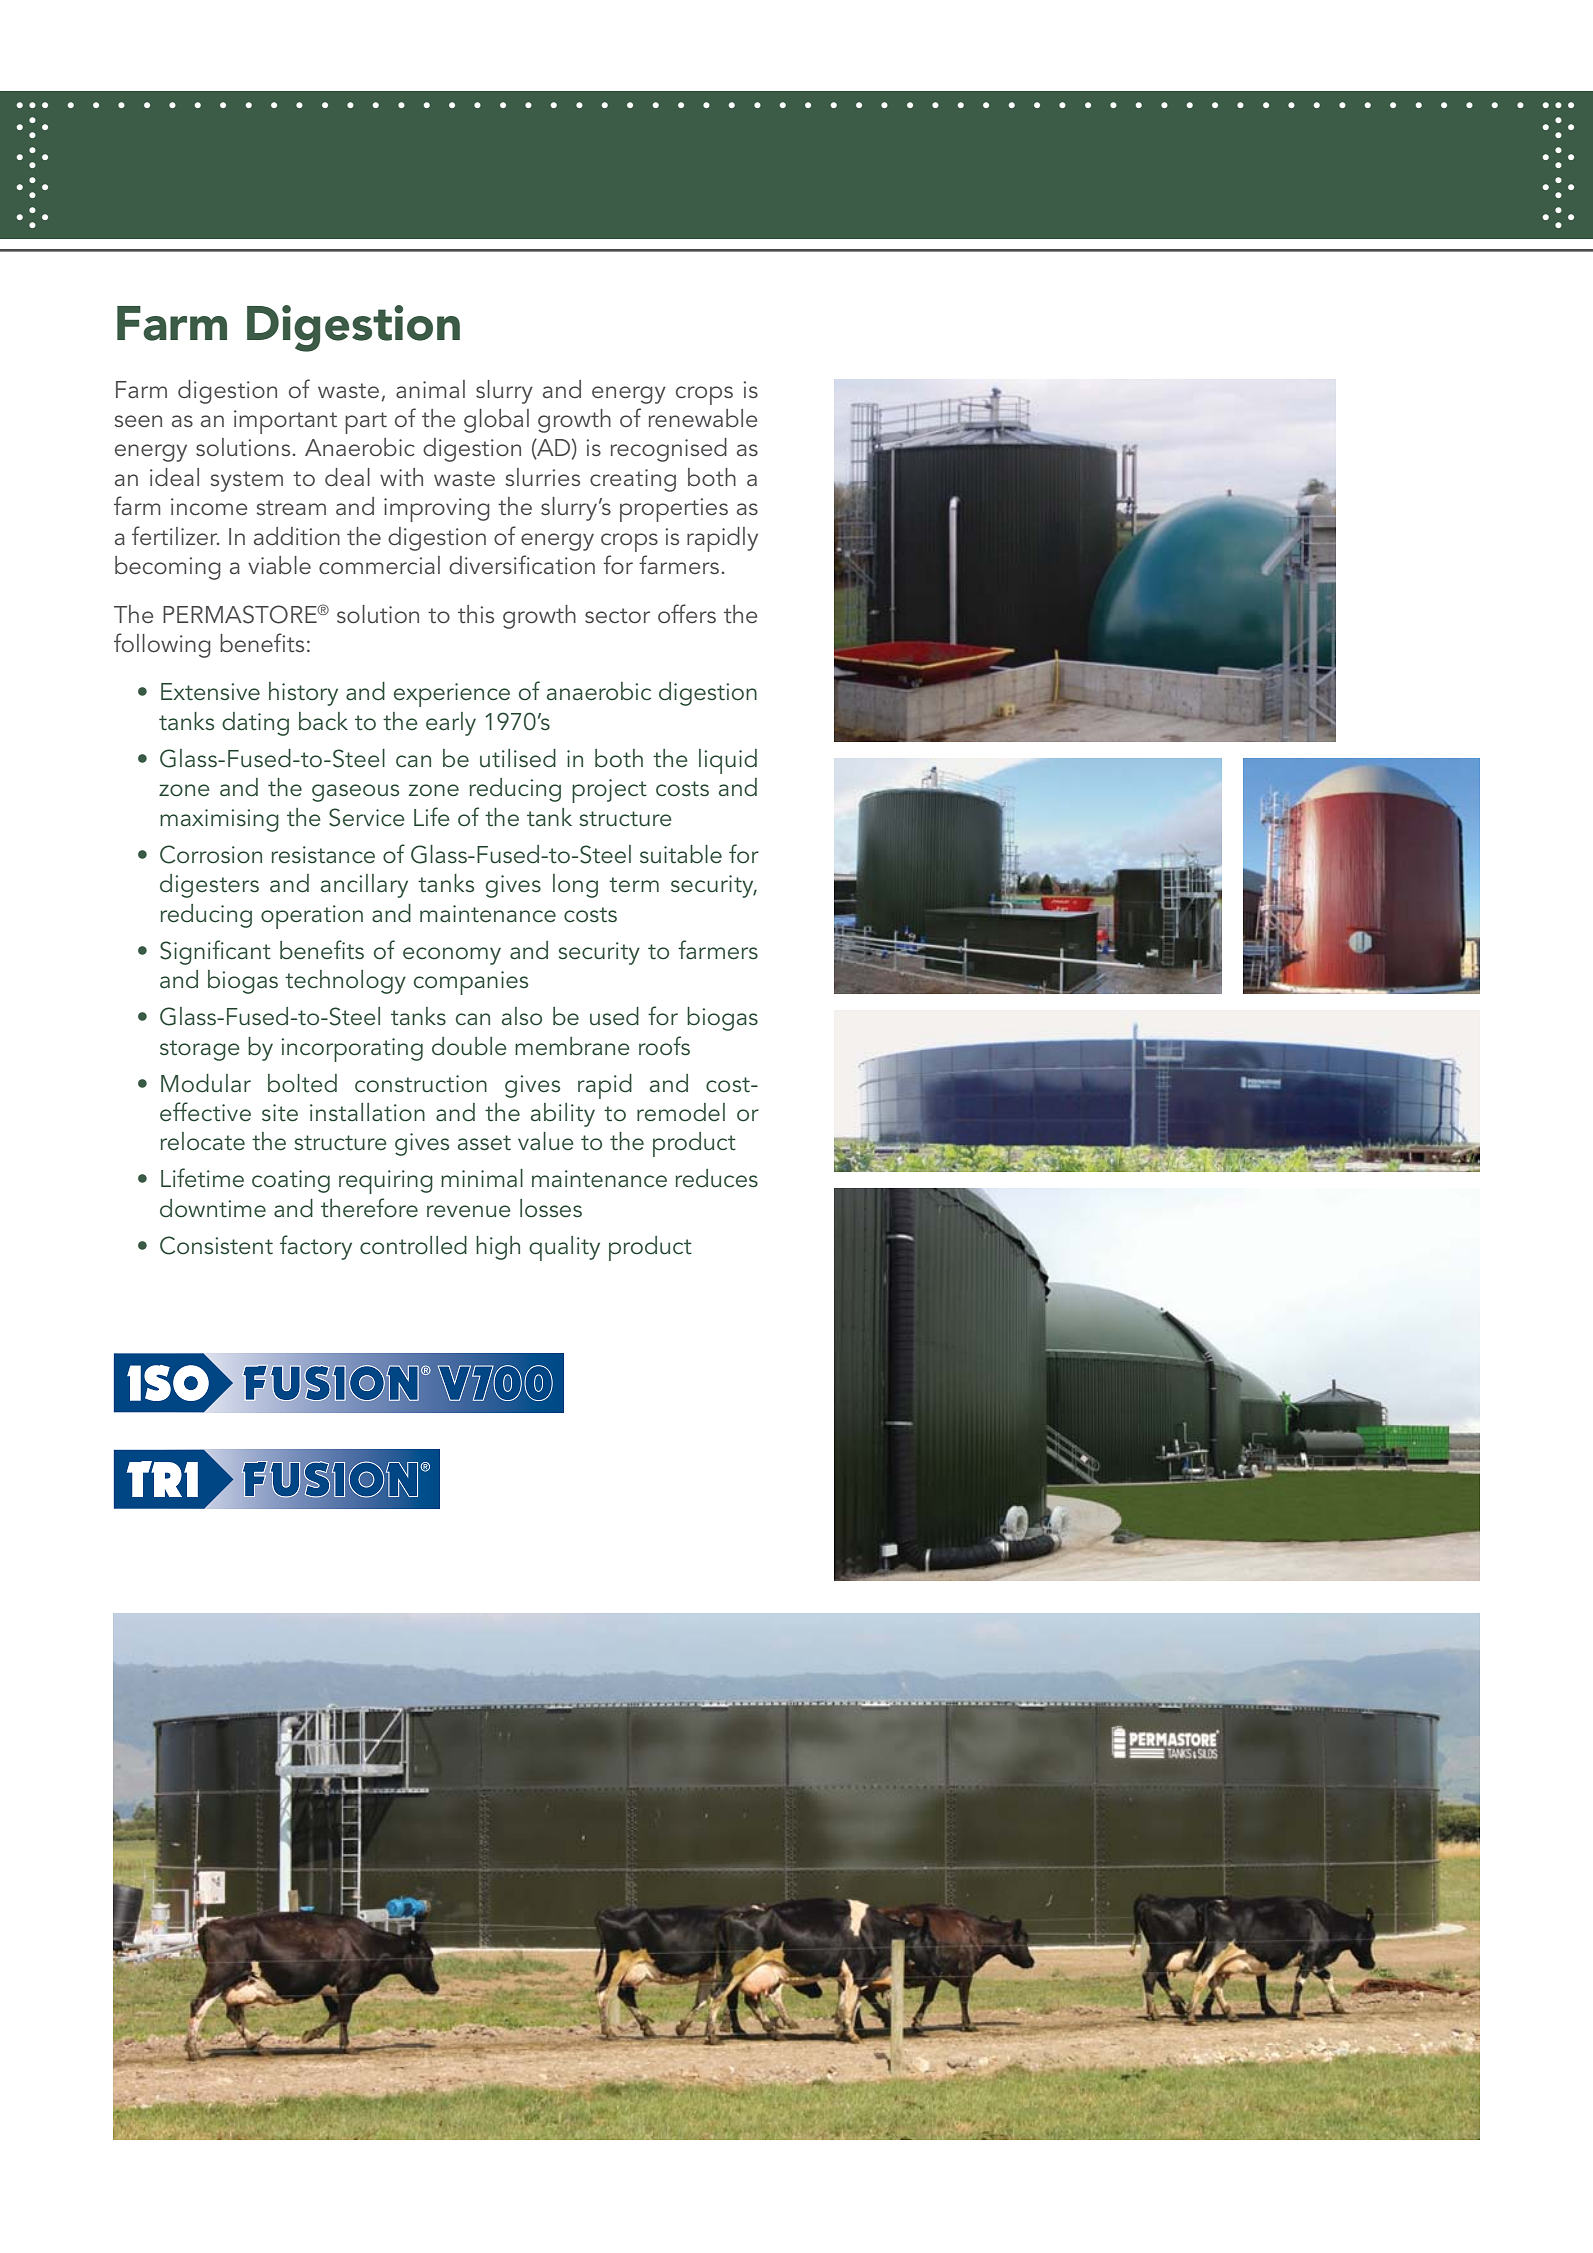 The width and height of the screenshot is (1593, 2253). Describe the element at coordinates (200, 1050) in the screenshot. I see `storage` at that location.
